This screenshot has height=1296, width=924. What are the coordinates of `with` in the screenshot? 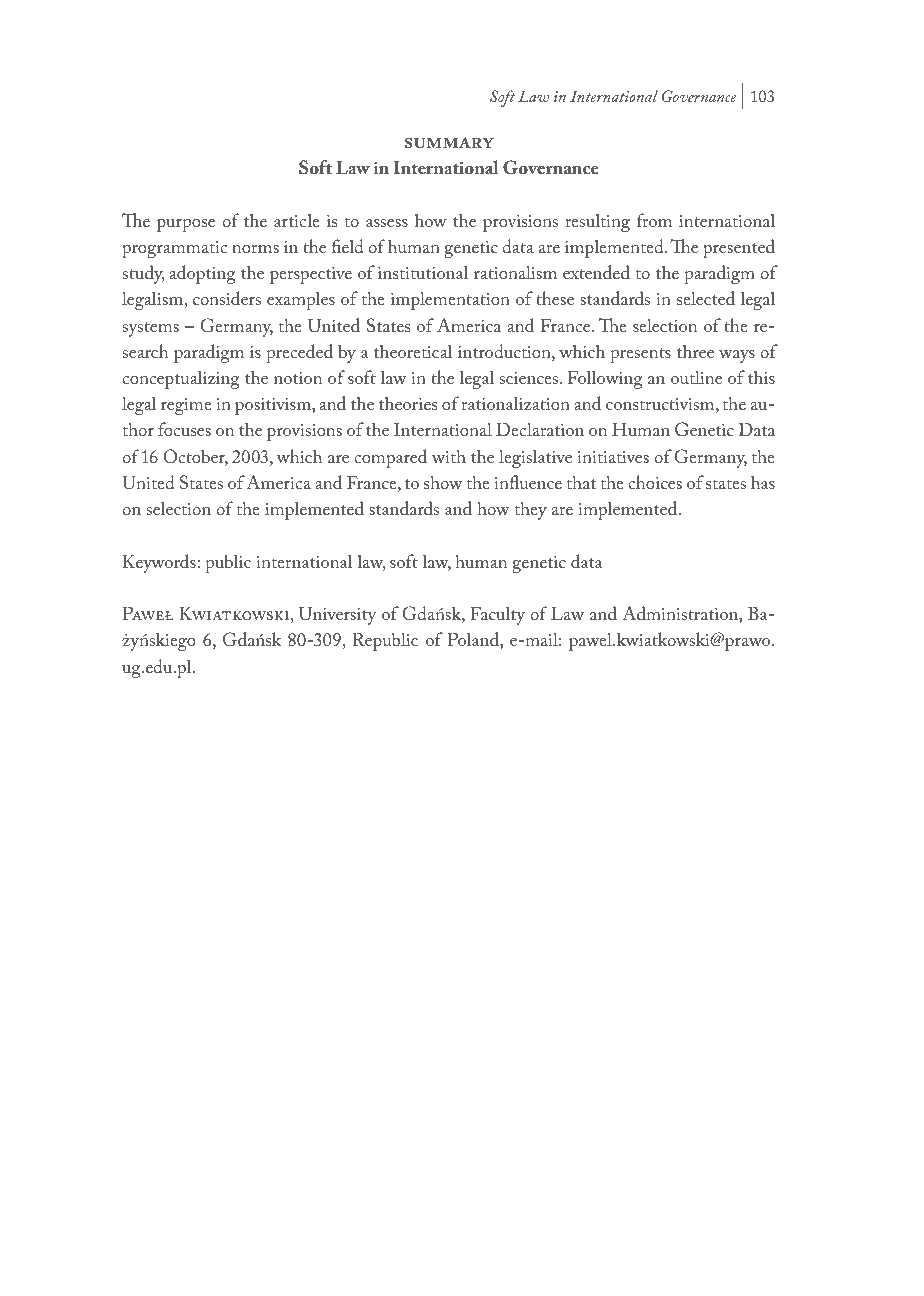 It's located at (449, 456).
